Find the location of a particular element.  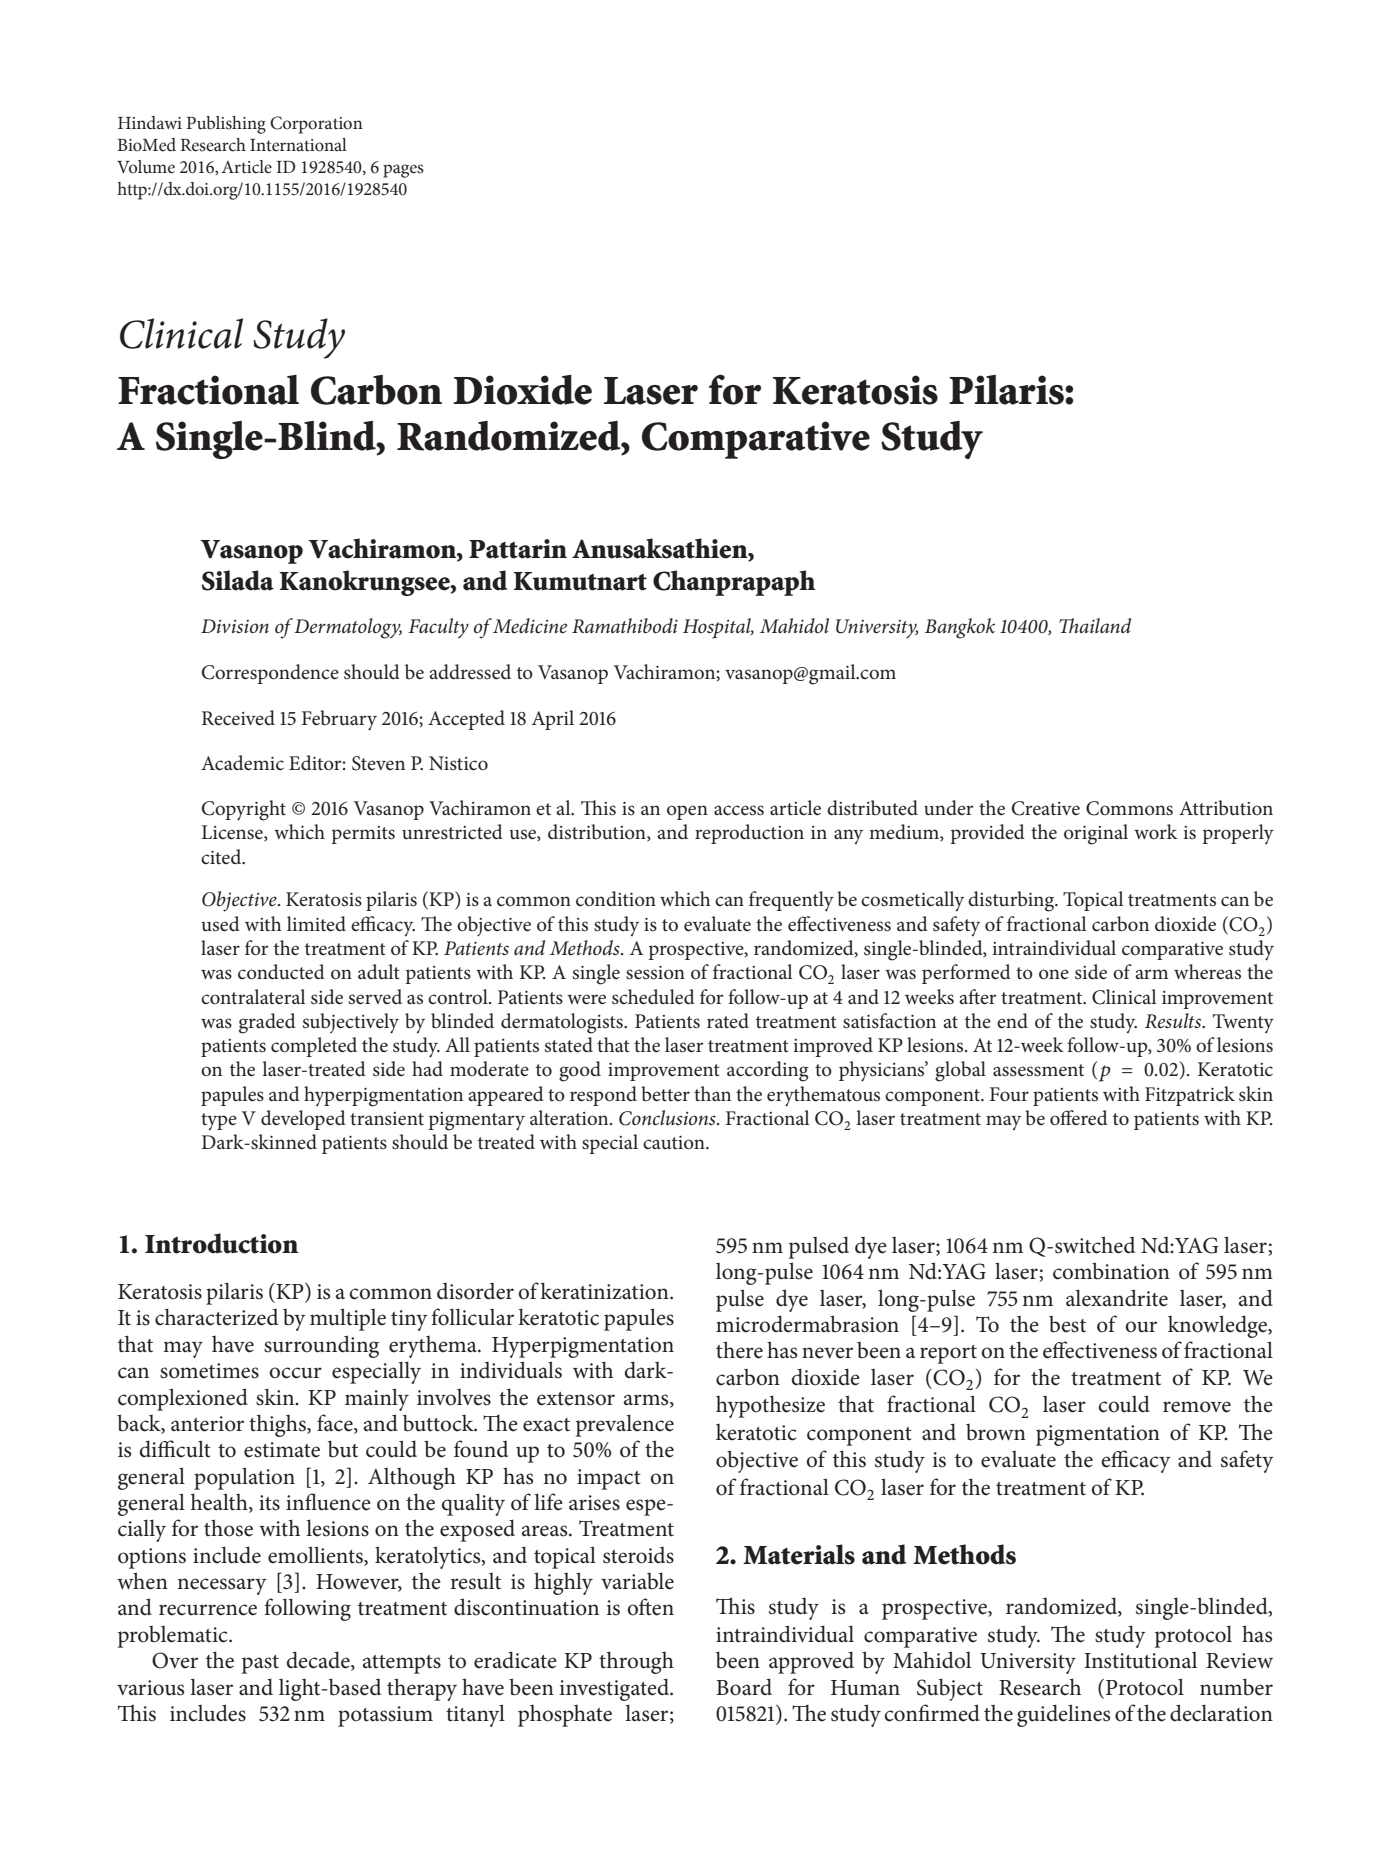

Division is located at coordinates (235, 626).
